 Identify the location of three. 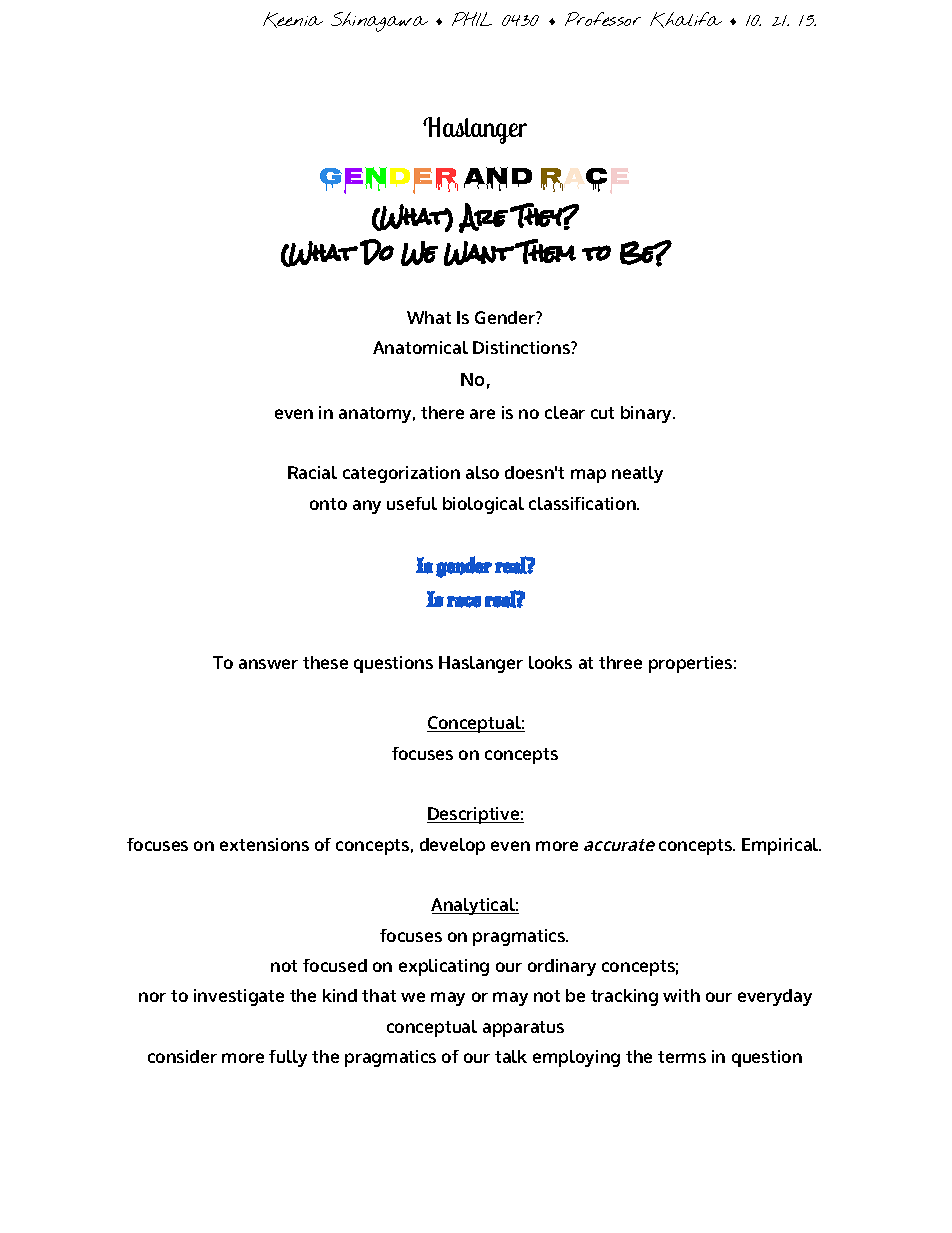
(620, 662).
